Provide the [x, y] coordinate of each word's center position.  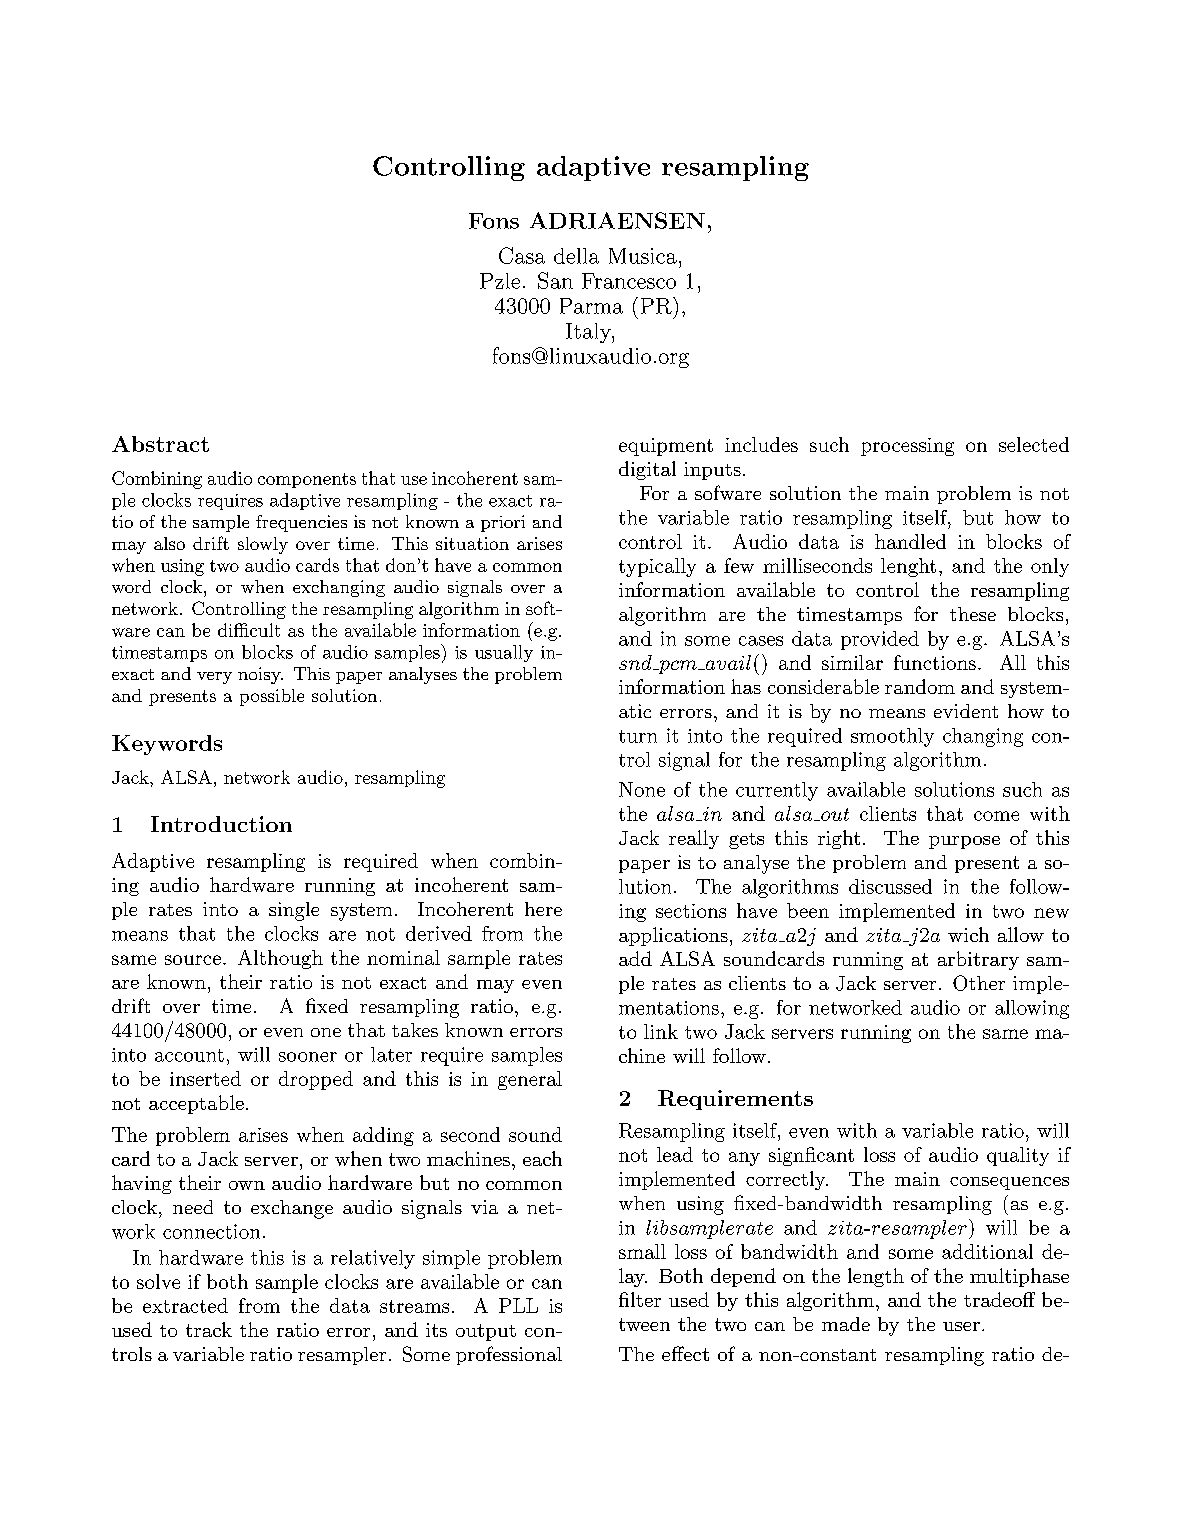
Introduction [221, 824]
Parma [591, 306]
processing [907, 447]
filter [640, 1299]
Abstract [160, 444]
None [642, 789]
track [209, 1329]
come [996, 816]
